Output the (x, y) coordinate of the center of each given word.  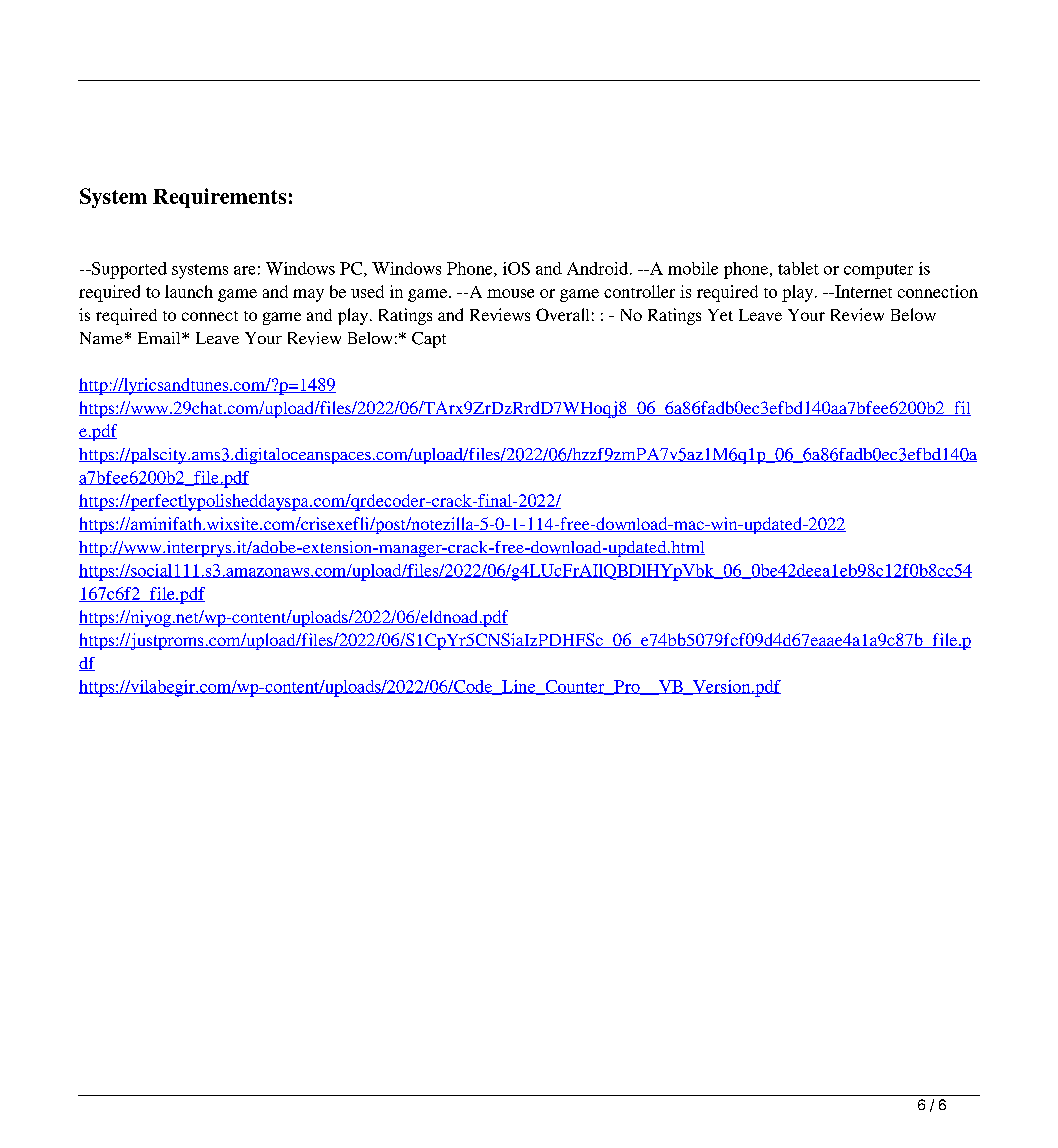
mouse (510, 293)
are (244, 270)
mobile (693, 268)
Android (597, 268)
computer (878, 271)
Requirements (219, 198)
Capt (429, 340)
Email (160, 338)
